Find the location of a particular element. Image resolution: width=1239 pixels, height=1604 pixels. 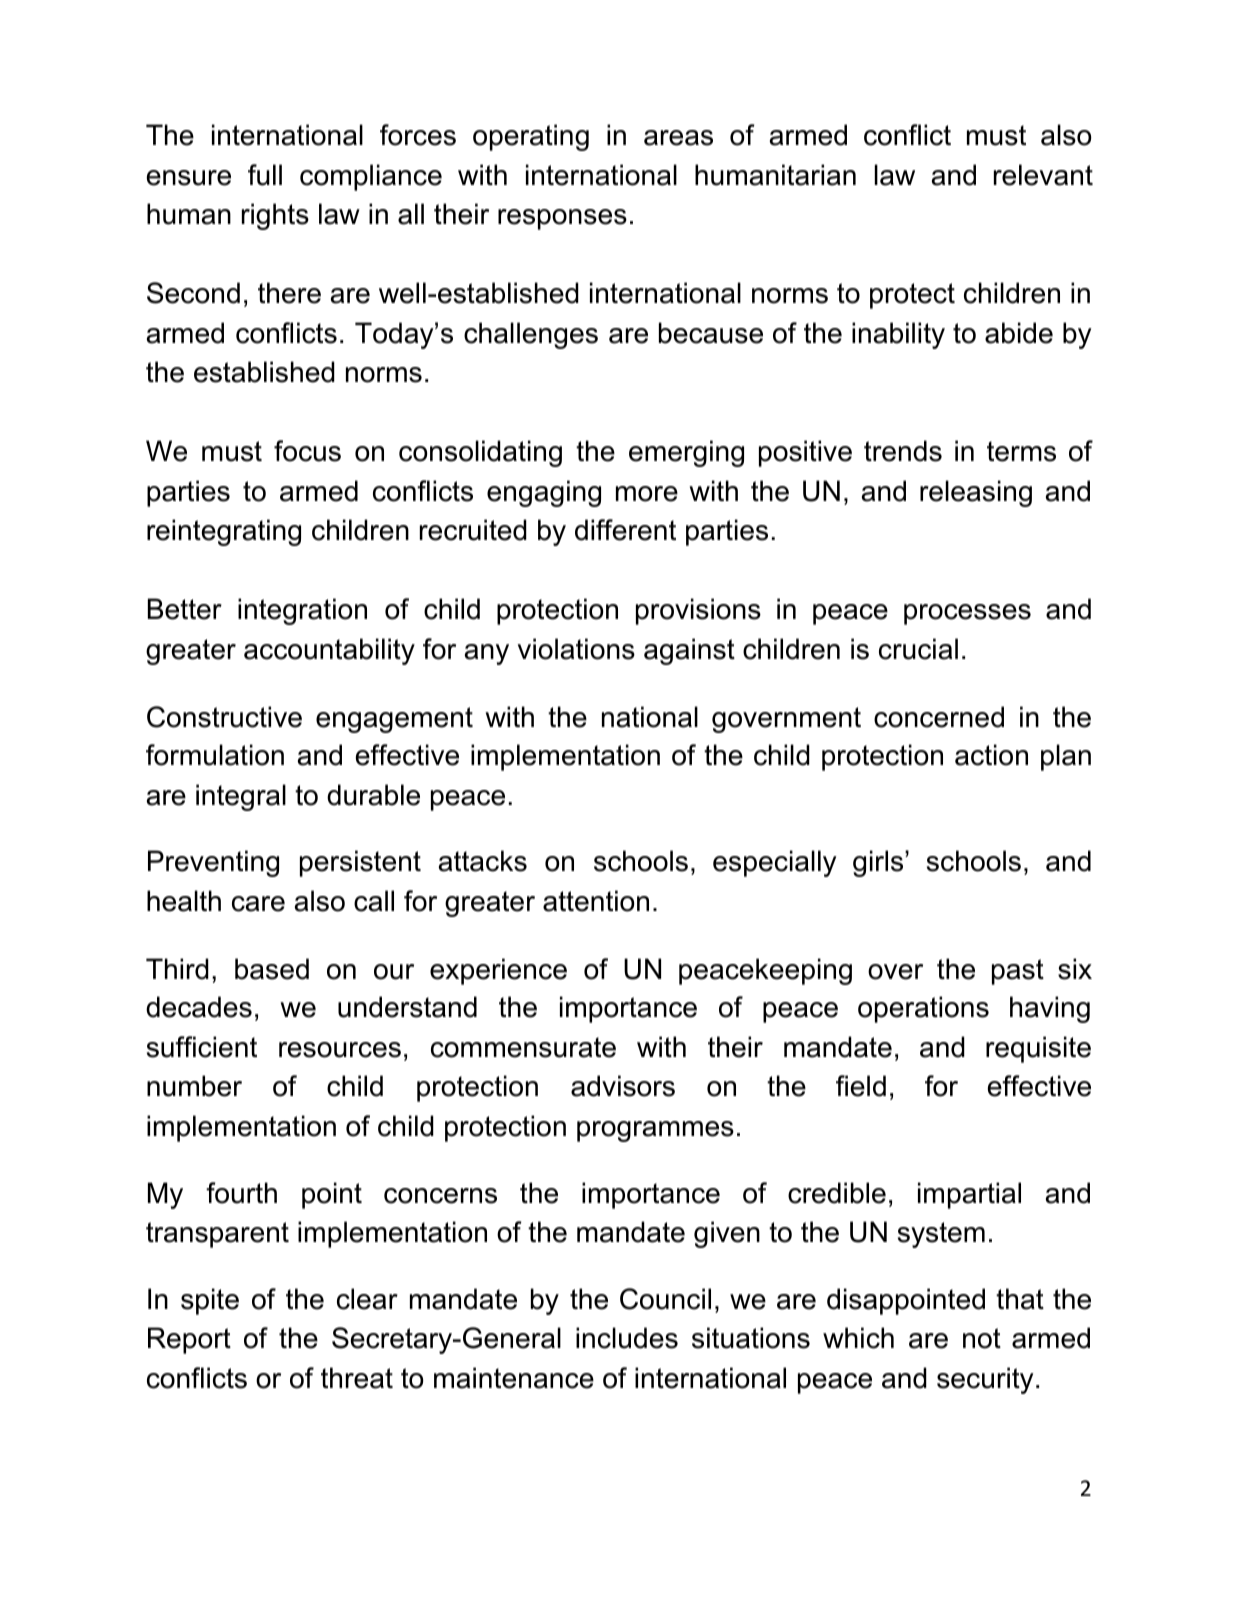

threat is located at coordinates (357, 1378).
